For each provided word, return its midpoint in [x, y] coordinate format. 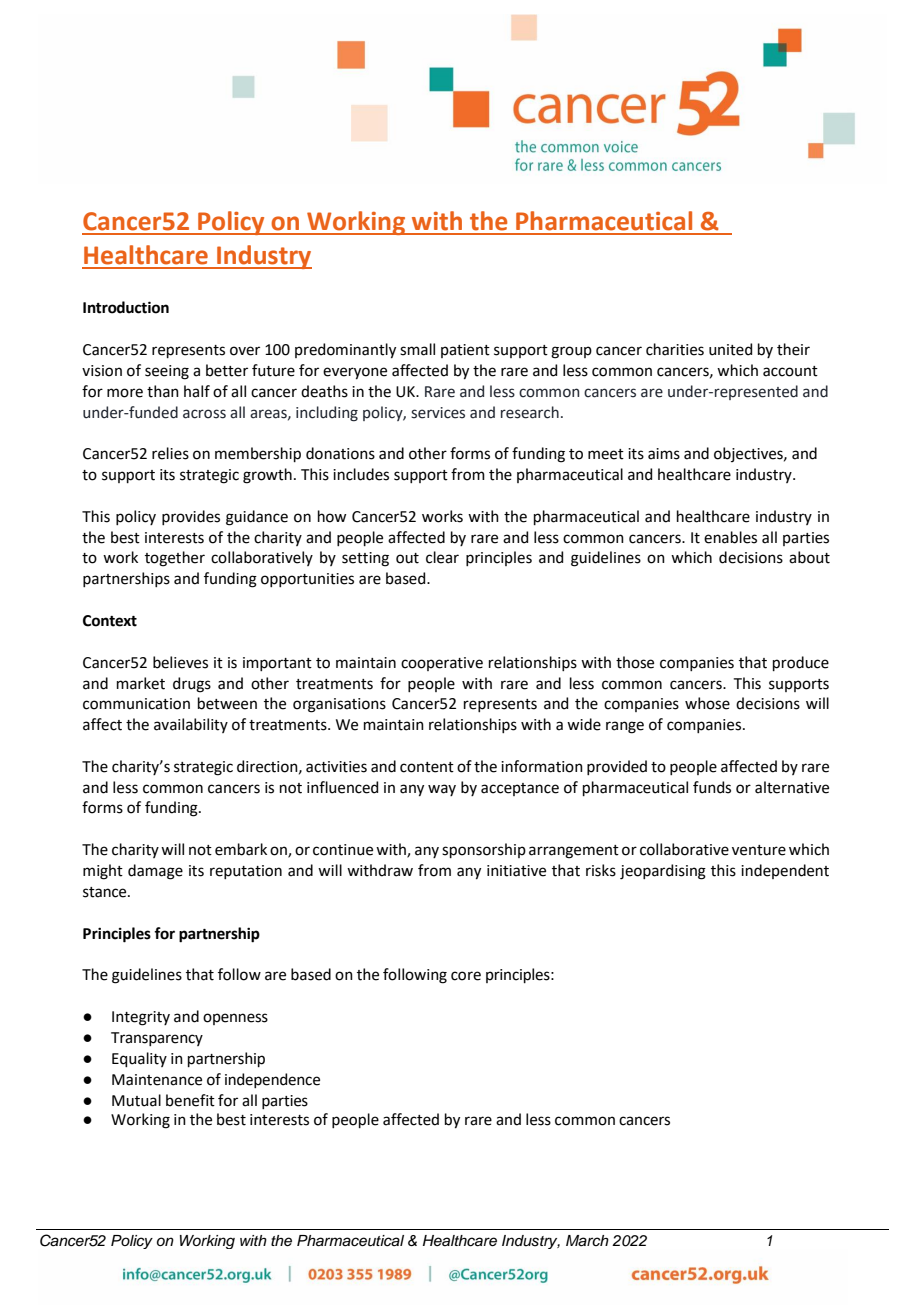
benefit [190, 1100]
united [730, 349]
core [466, 976]
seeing [167, 372]
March [587, 1241]
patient [465, 351]
